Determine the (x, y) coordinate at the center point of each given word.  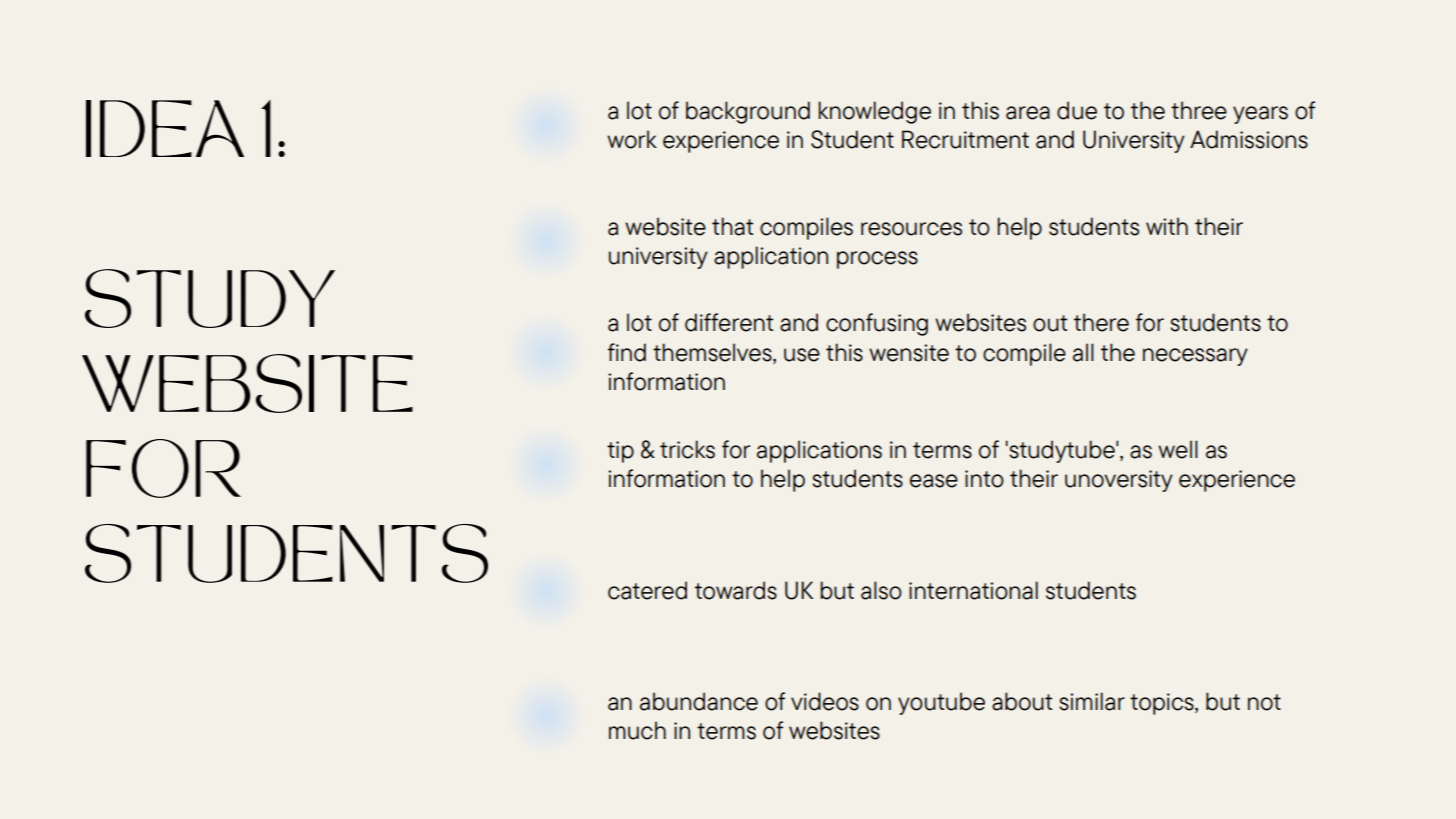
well (1178, 449)
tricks (687, 449)
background (748, 112)
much (637, 730)
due (1077, 110)
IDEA (165, 128)
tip (620, 452)
